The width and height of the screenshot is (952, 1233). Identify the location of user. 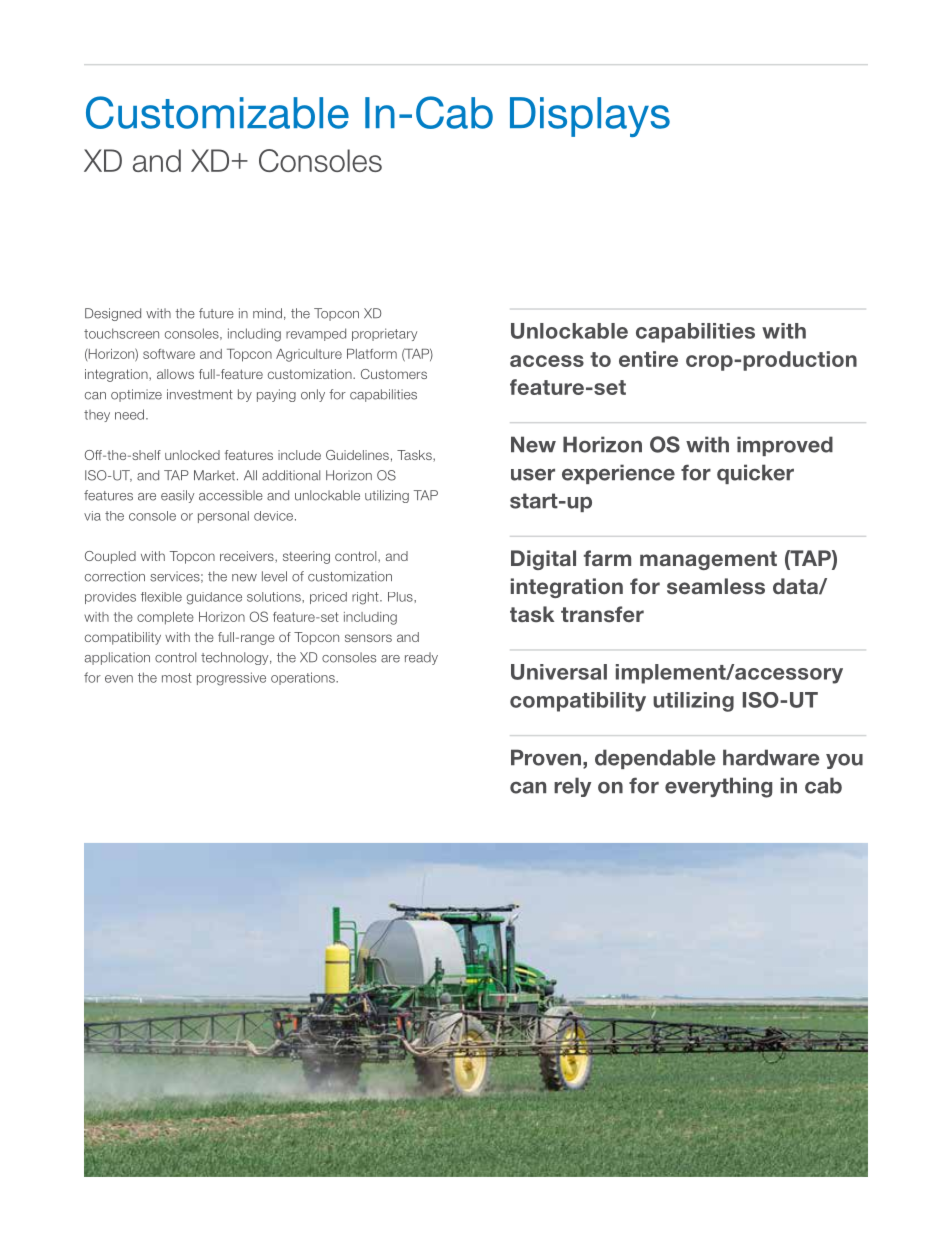
(533, 474).
